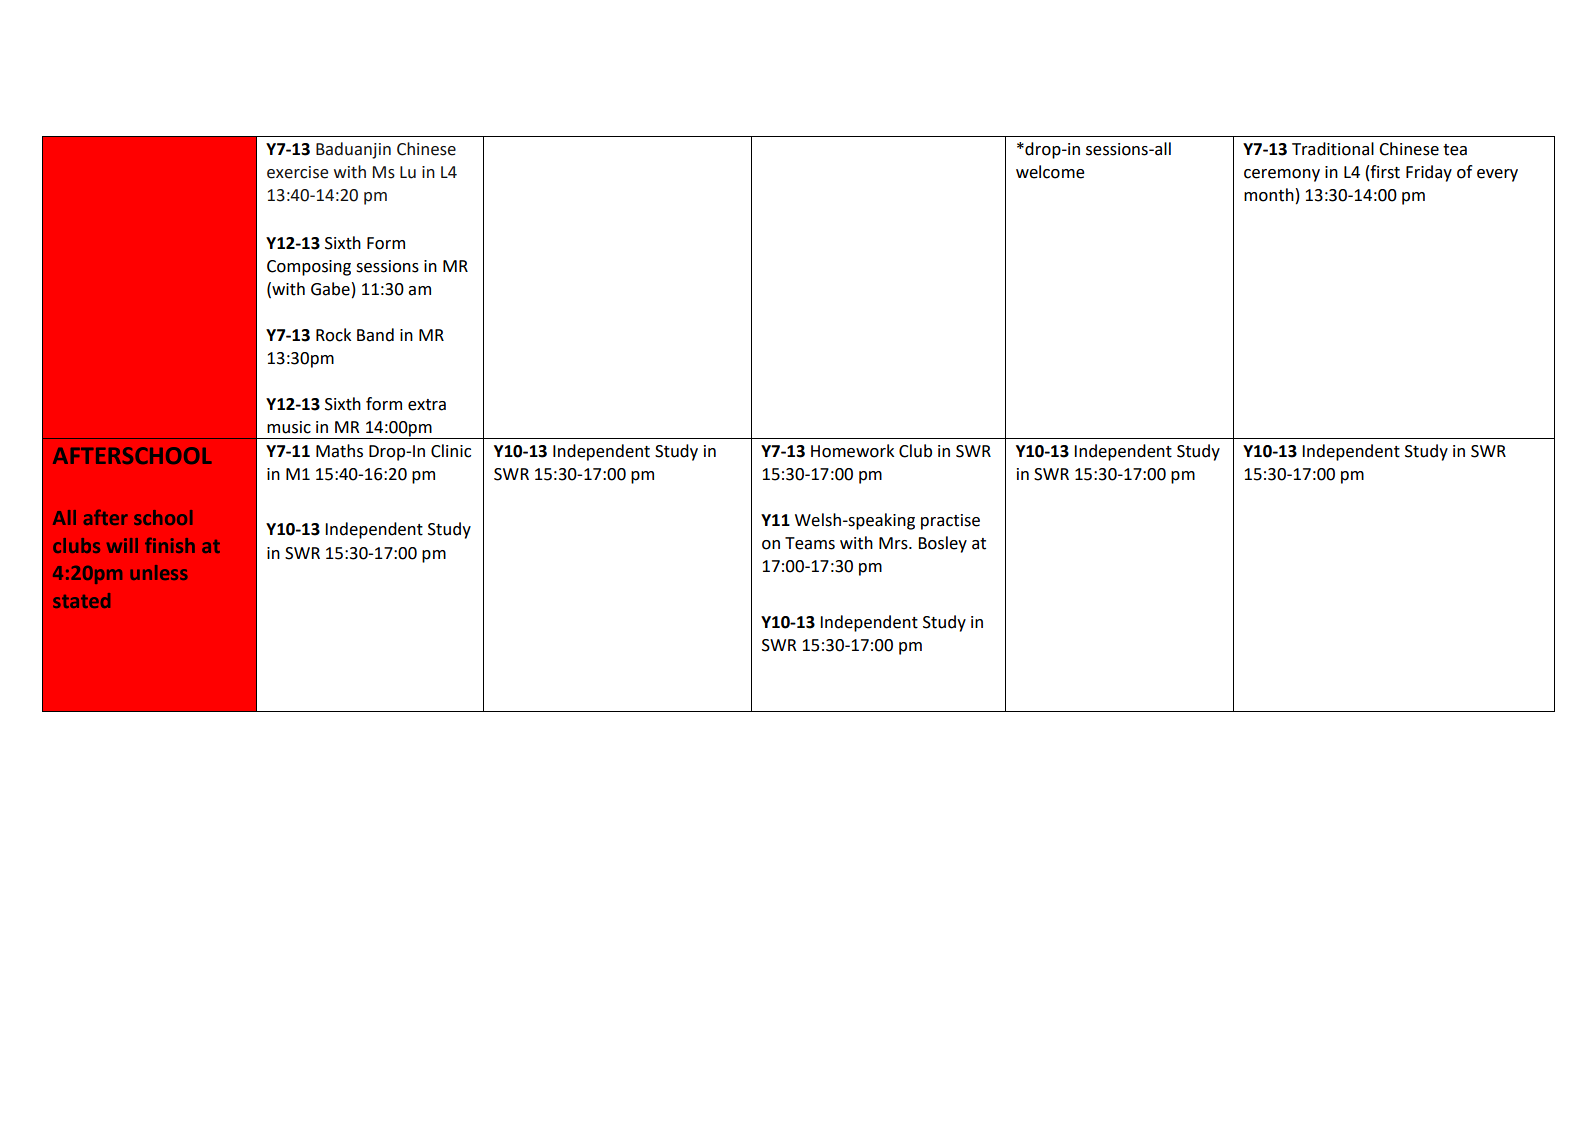 This image has width=1589, height=1123. I want to click on Band, so click(375, 335).
